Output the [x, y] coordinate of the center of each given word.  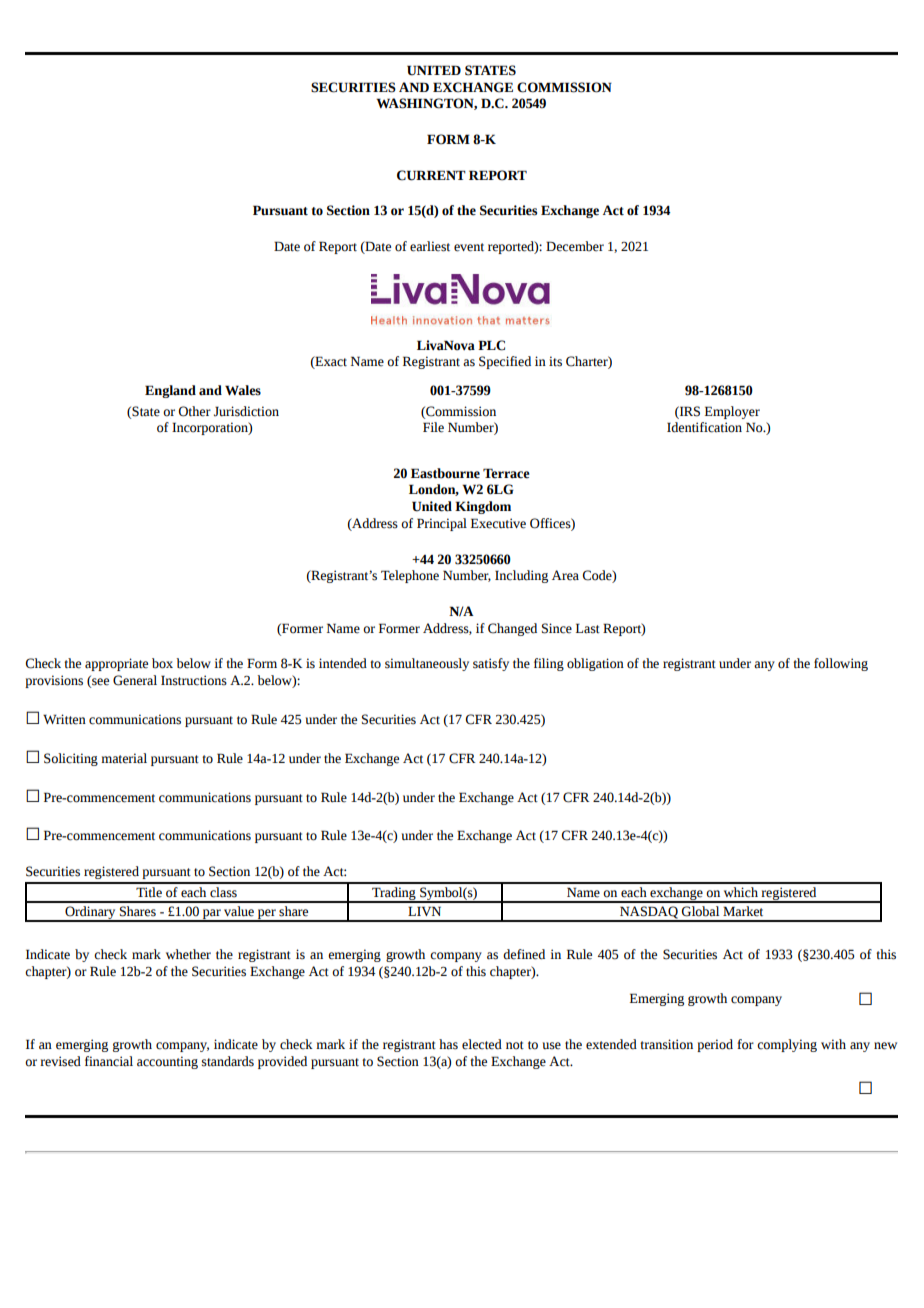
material [124, 758]
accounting [167, 1062]
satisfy [491, 664]
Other [195, 411]
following [841, 664]
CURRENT [431, 175]
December [575, 246]
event [469, 247]
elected [482, 1044]
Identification [704, 427]
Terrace [506, 473]
